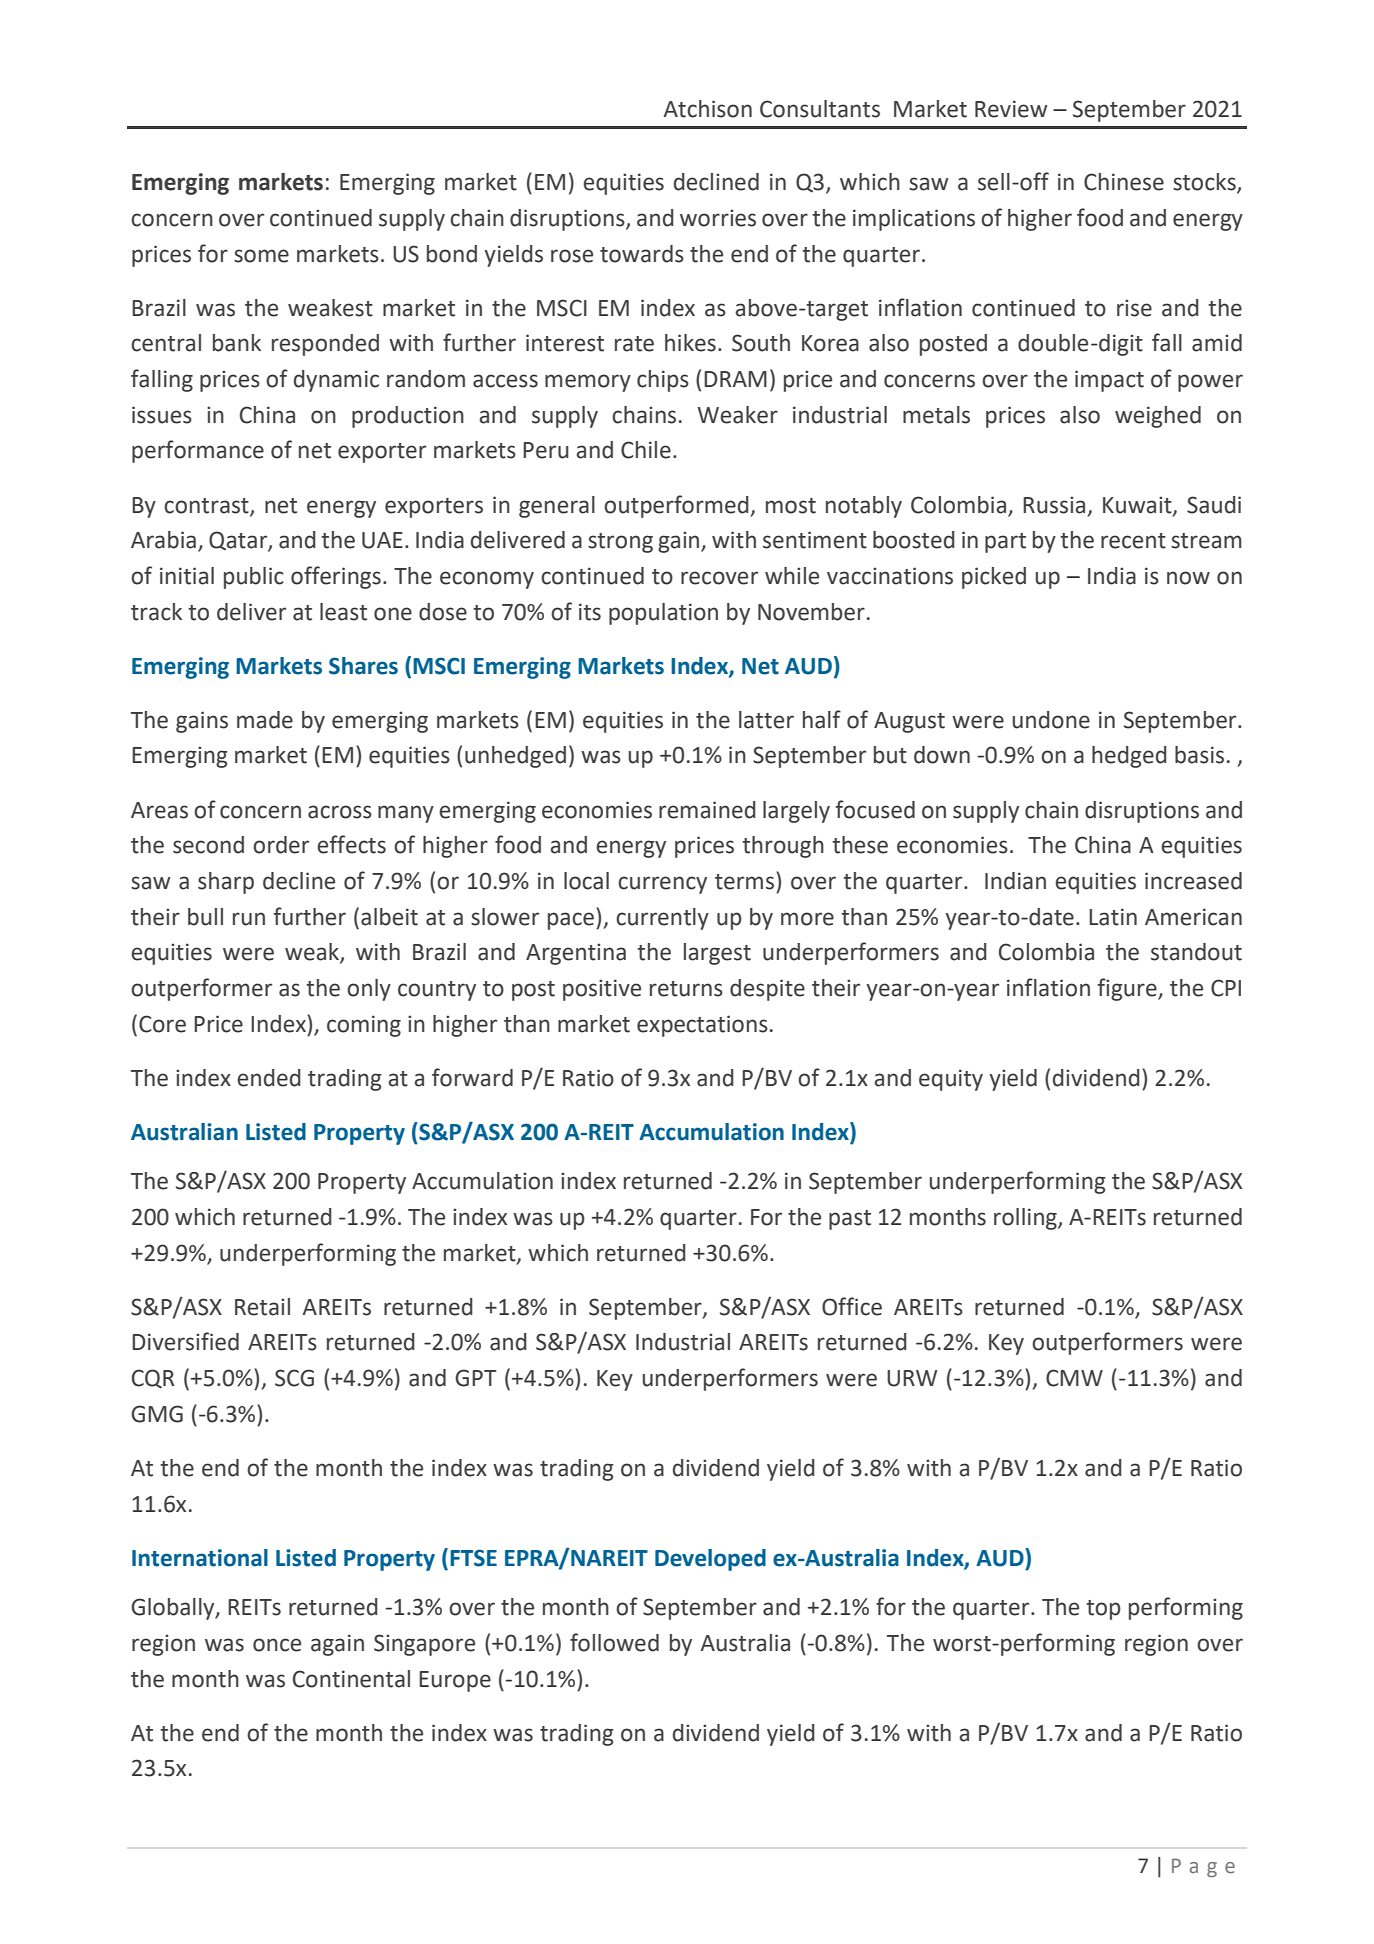  I want to click on public, so click(254, 578).
